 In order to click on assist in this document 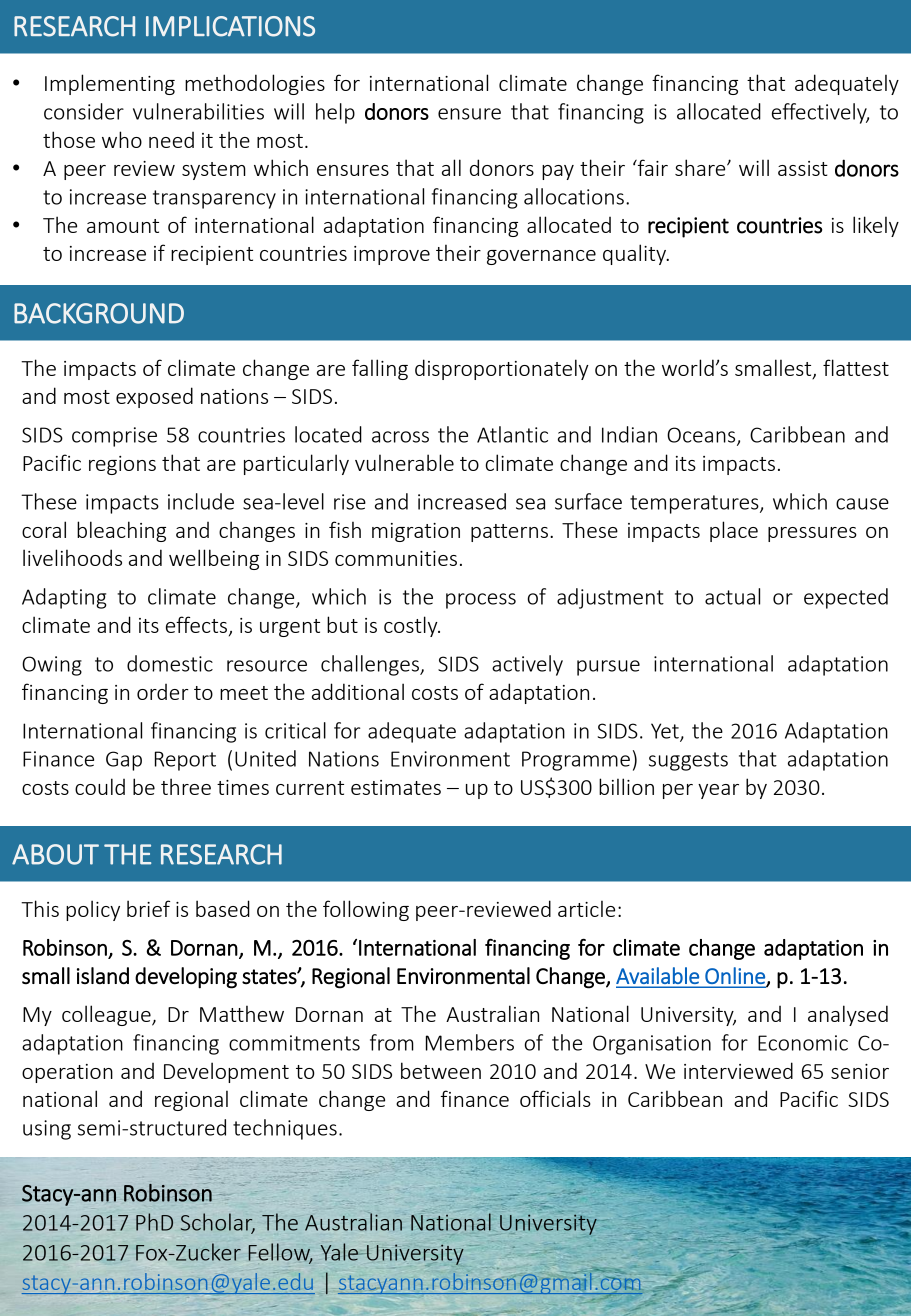, I will do `click(803, 168)`.
